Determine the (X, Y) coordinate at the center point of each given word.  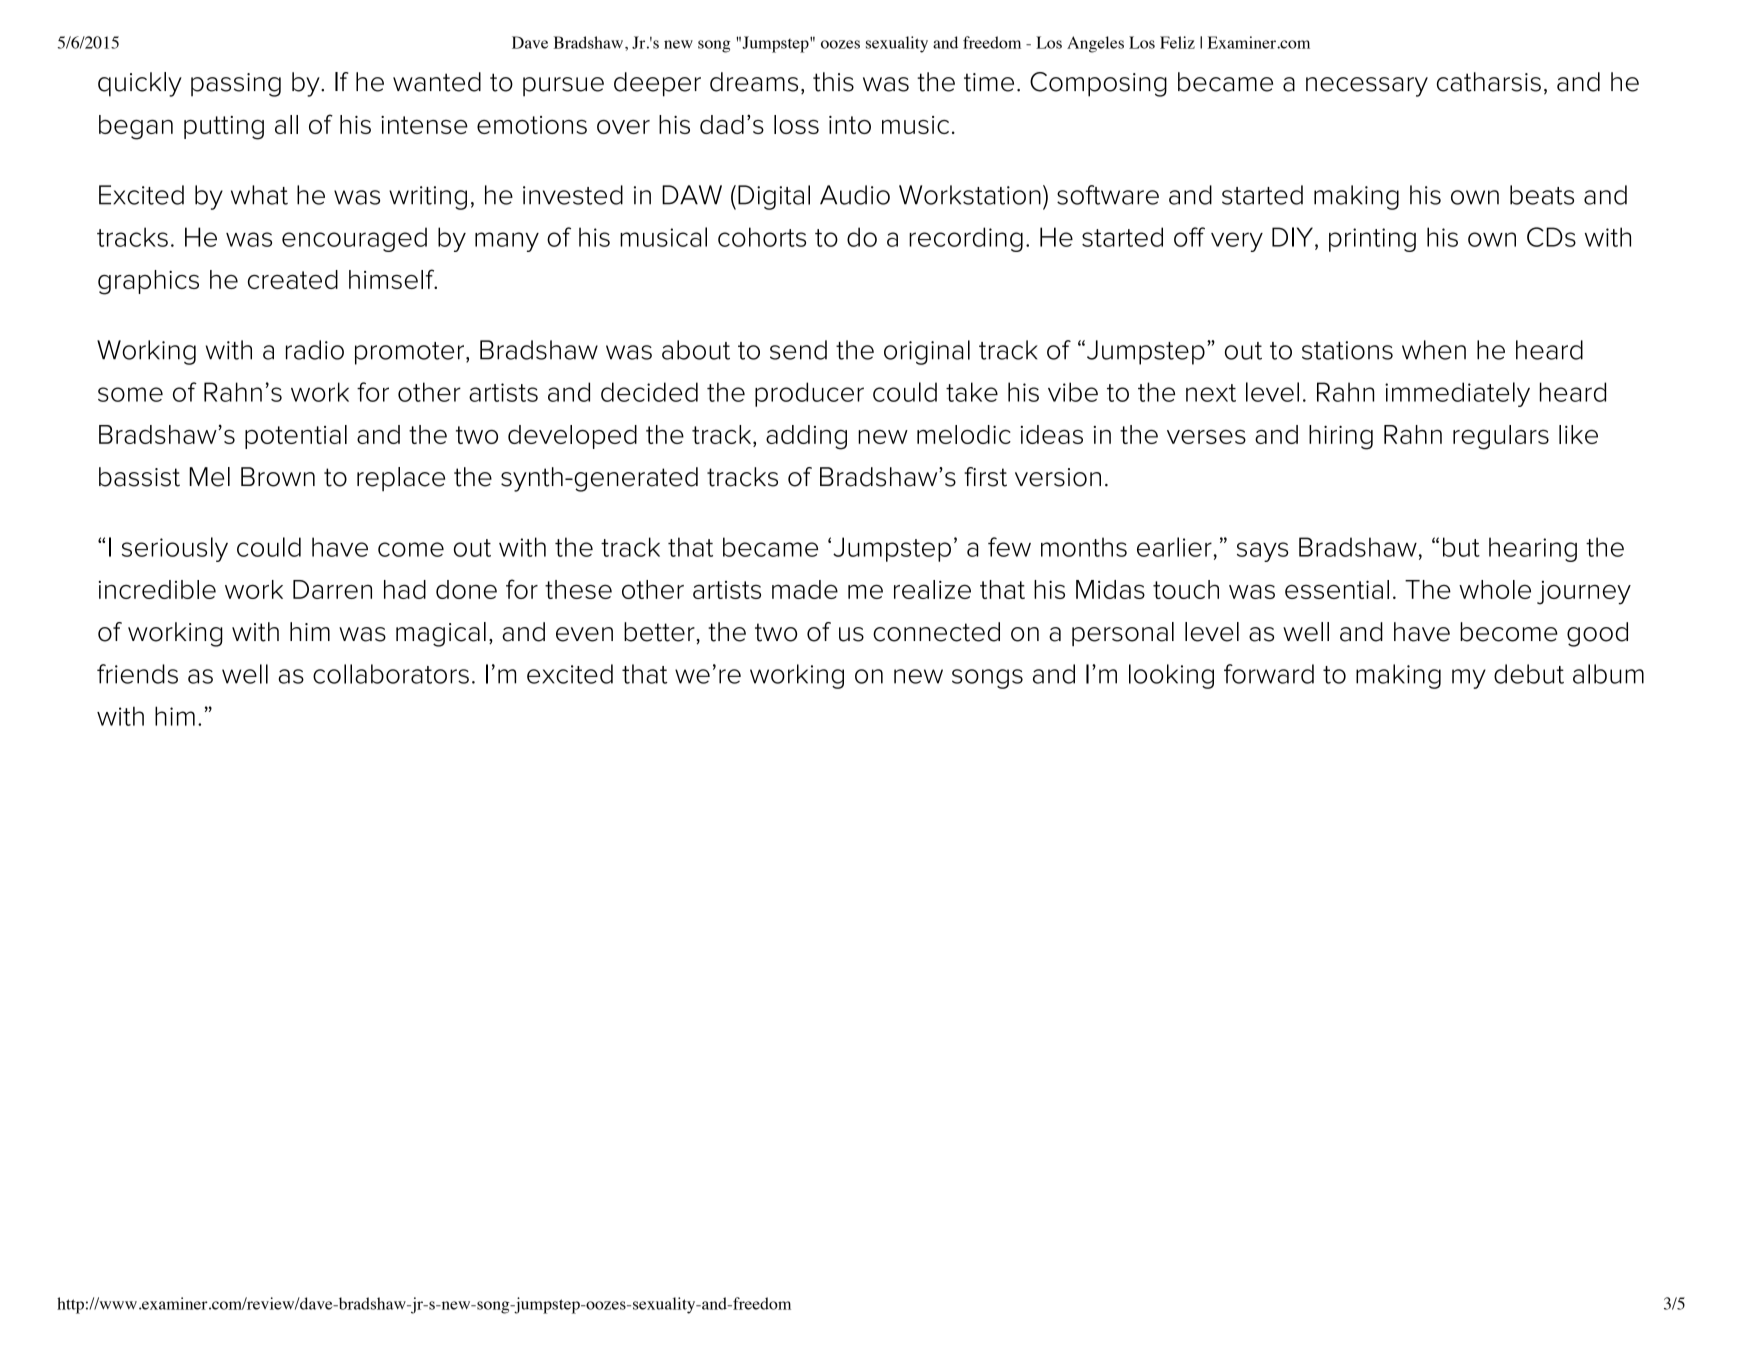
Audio (855, 195)
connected (936, 632)
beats (1542, 195)
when (1434, 350)
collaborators (391, 674)
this (833, 82)
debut (1529, 674)
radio (315, 350)
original (927, 352)
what (259, 195)
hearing (1533, 549)
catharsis (1489, 82)
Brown (278, 477)
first (985, 477)
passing (236, 85)
